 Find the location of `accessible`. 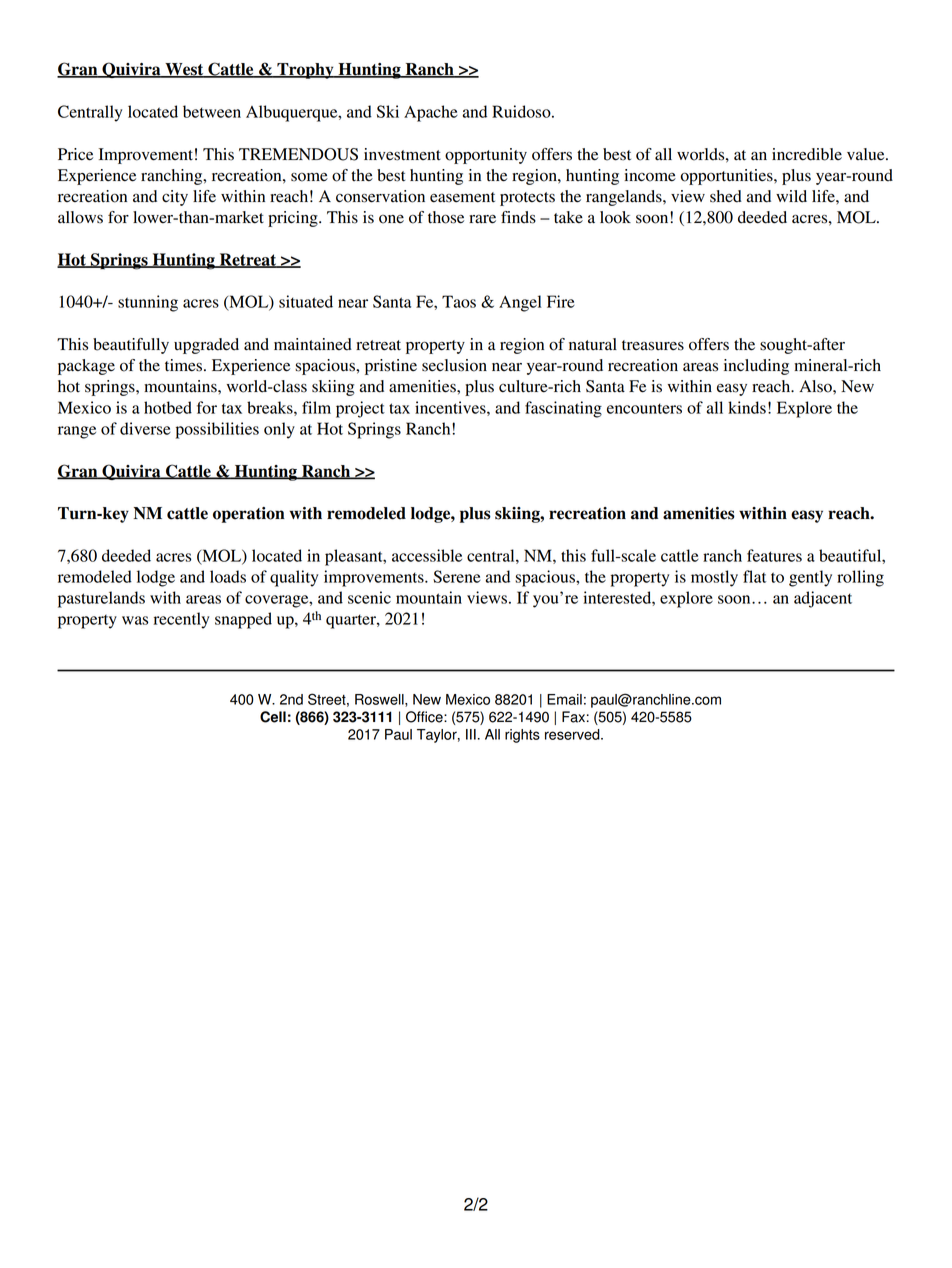

accessible is located at coordinates (427, 555).
